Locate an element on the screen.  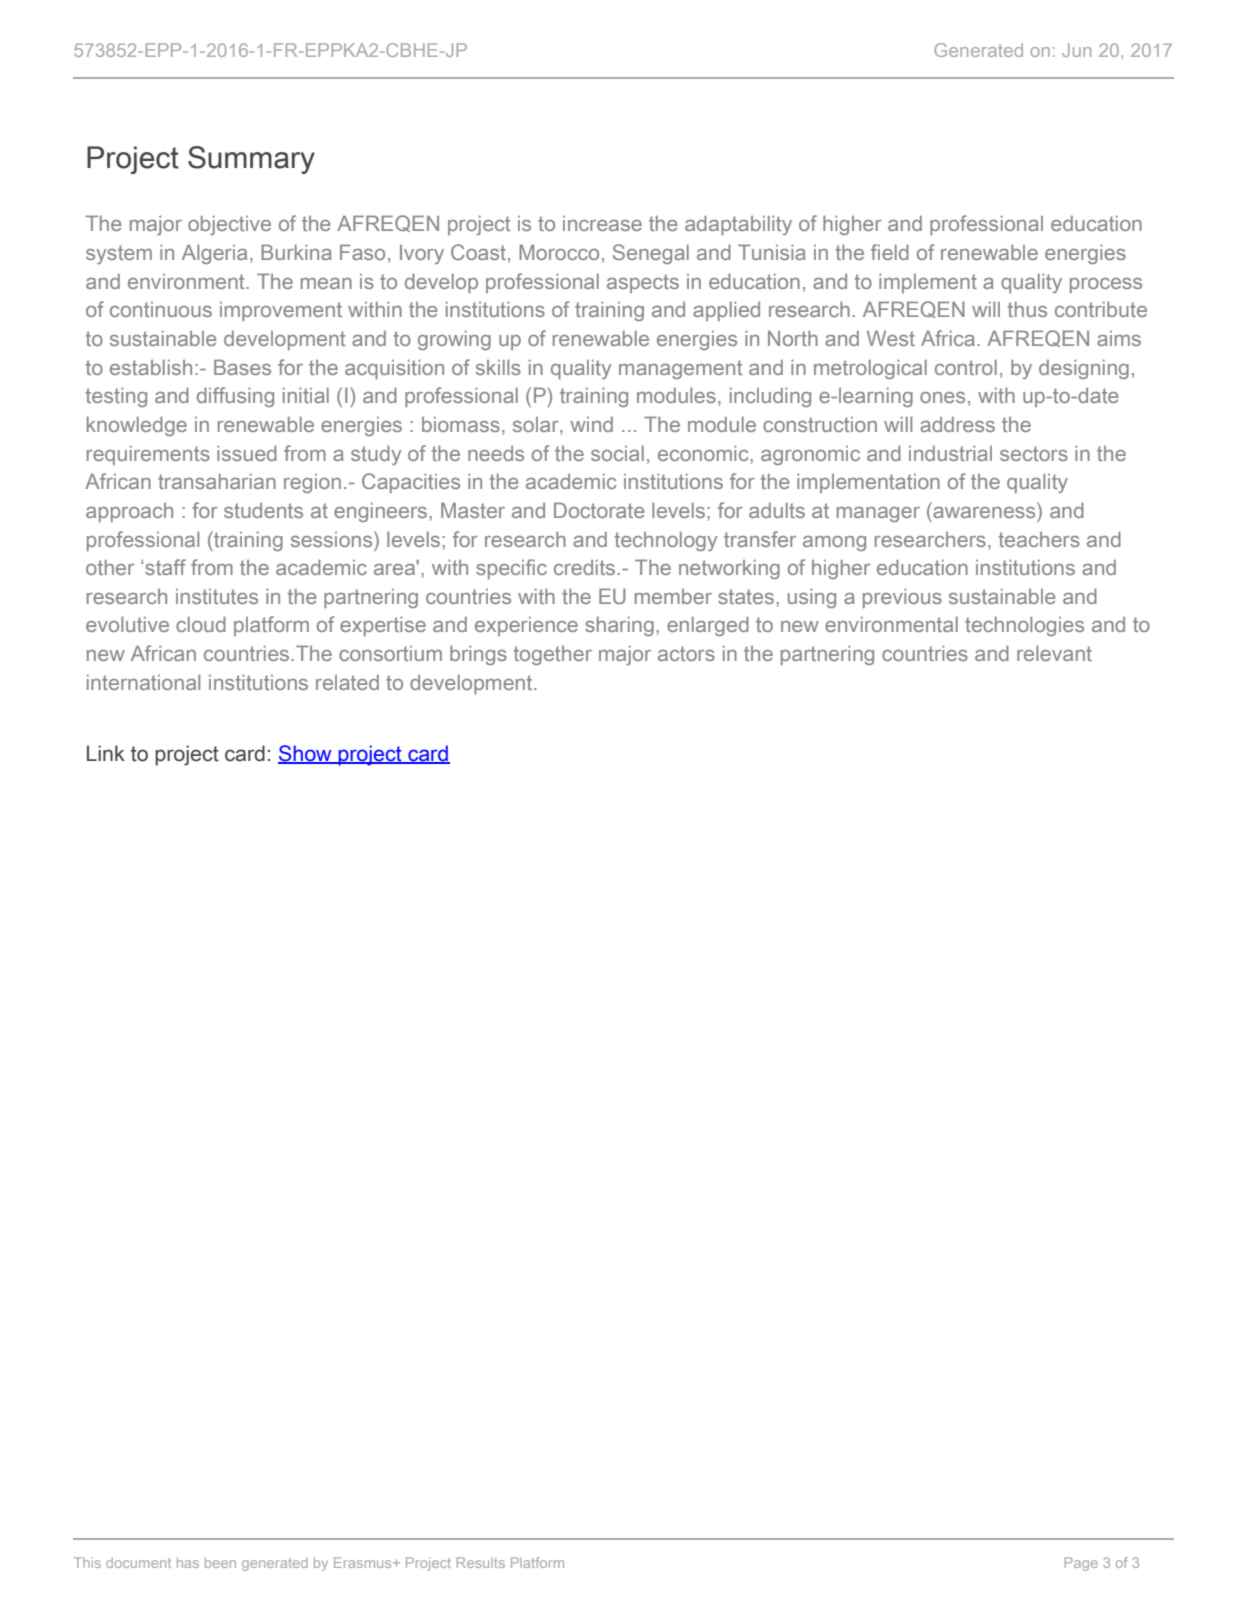
issued is located at coordinates (247, 453).
